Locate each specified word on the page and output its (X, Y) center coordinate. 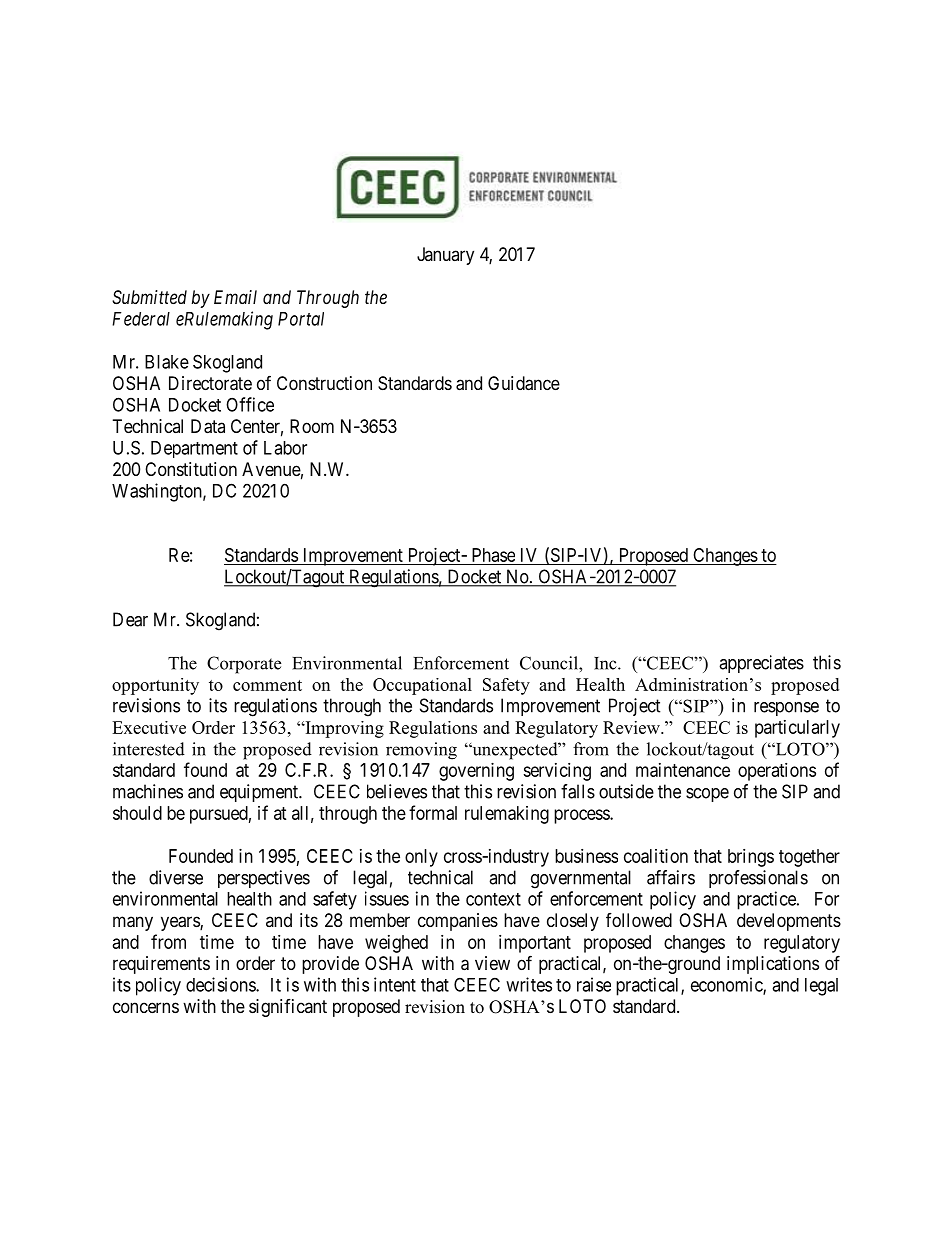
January (445, 256)
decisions (221, 984)
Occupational (422, 686)
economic (727, 985)
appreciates (761, 664)
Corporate (244, 665)
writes (529, 984)
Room (312, 426)
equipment (260, 793)
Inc (606, 663)
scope (707, 795)
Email (235, 297)
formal (433, 812)
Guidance (524, 383)
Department (194, 449)
